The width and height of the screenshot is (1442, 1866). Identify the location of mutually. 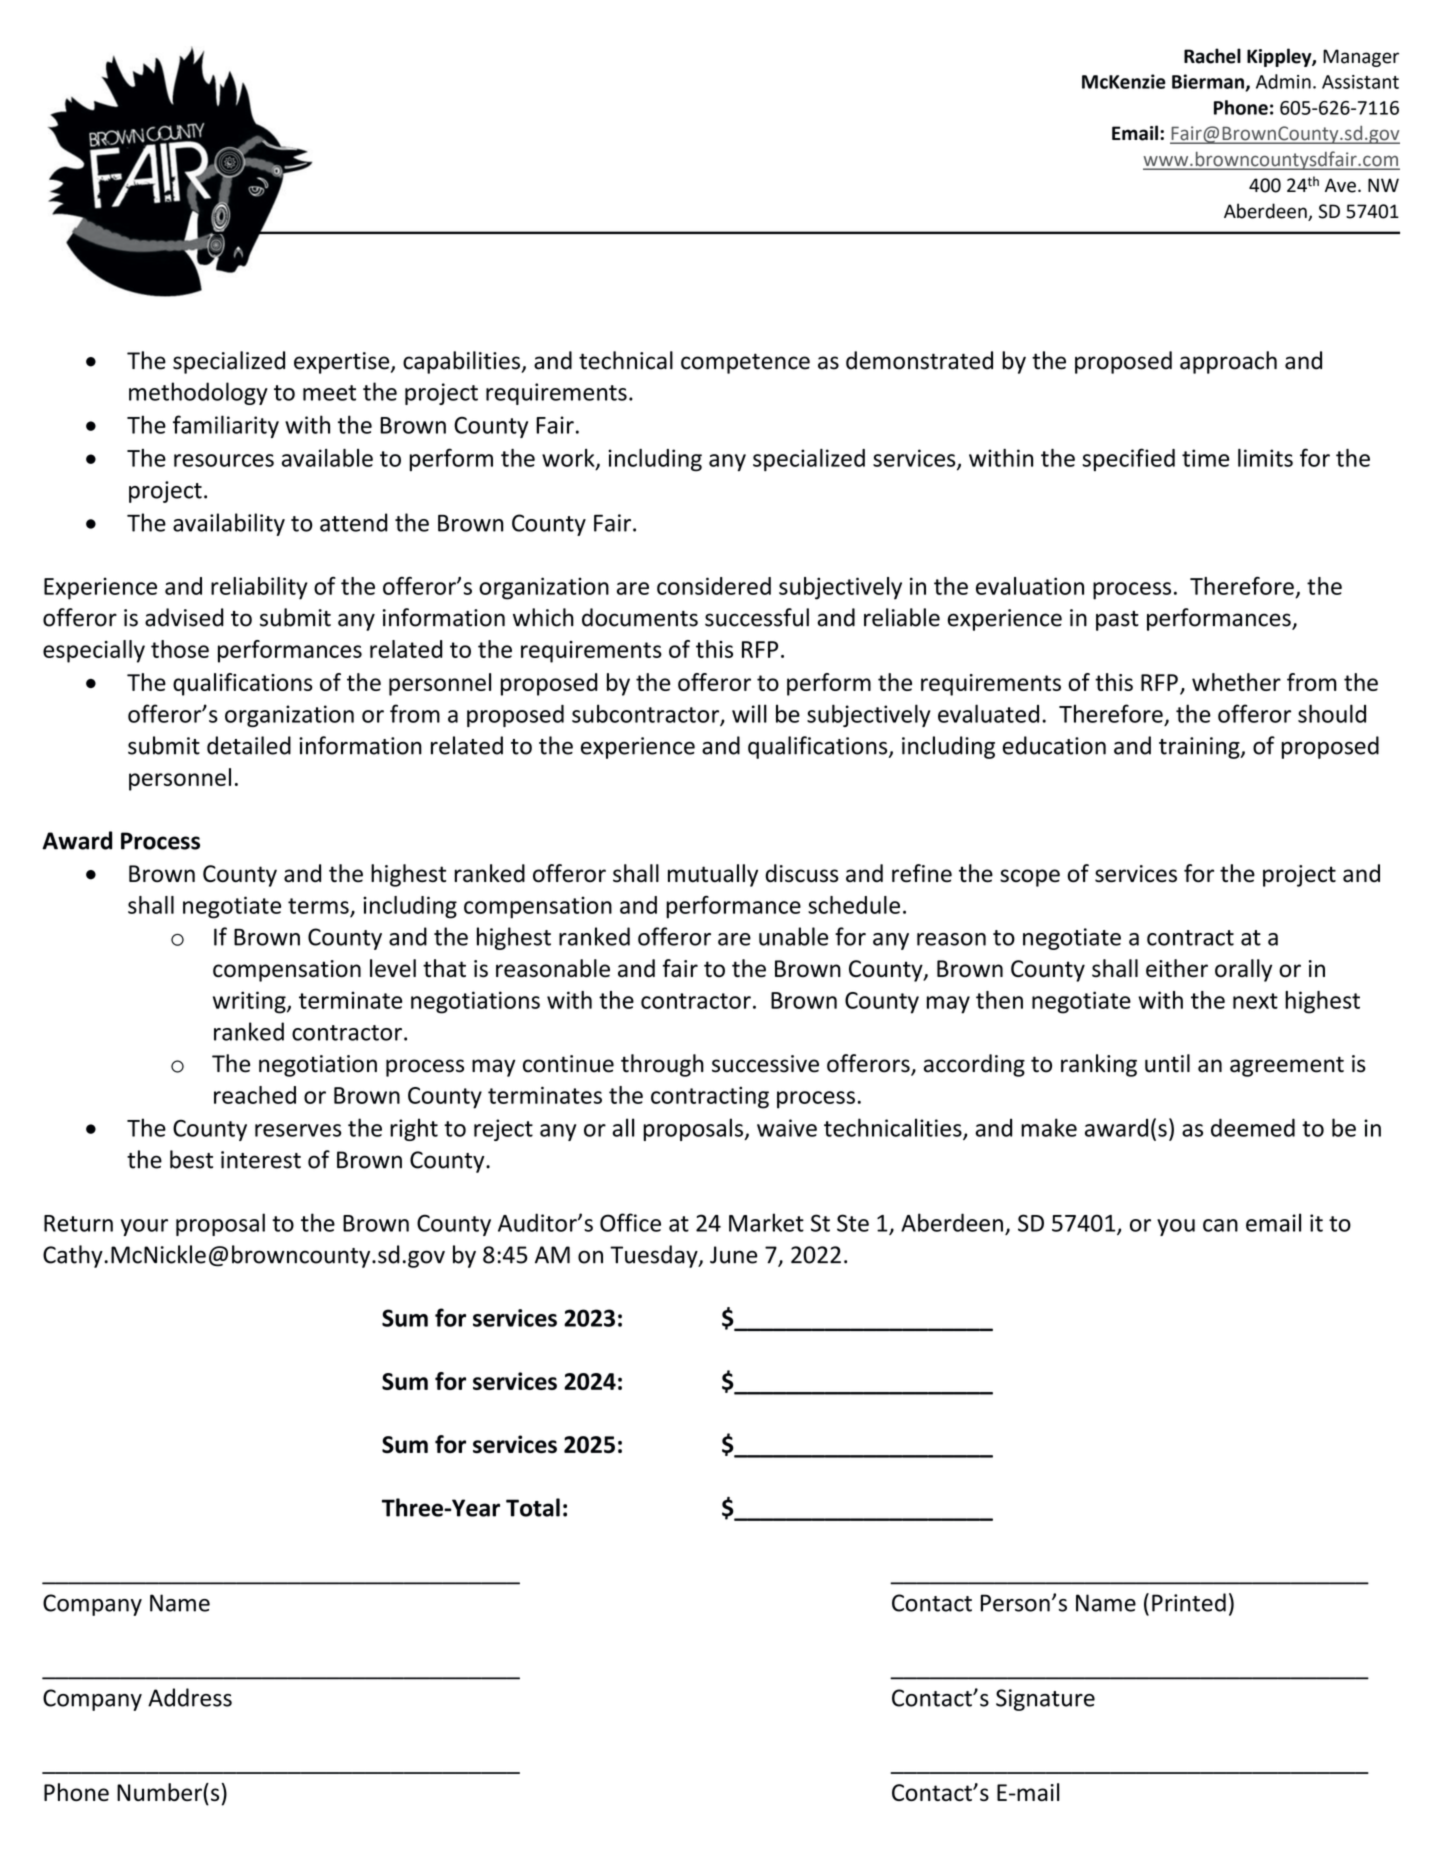
(713, 875).
